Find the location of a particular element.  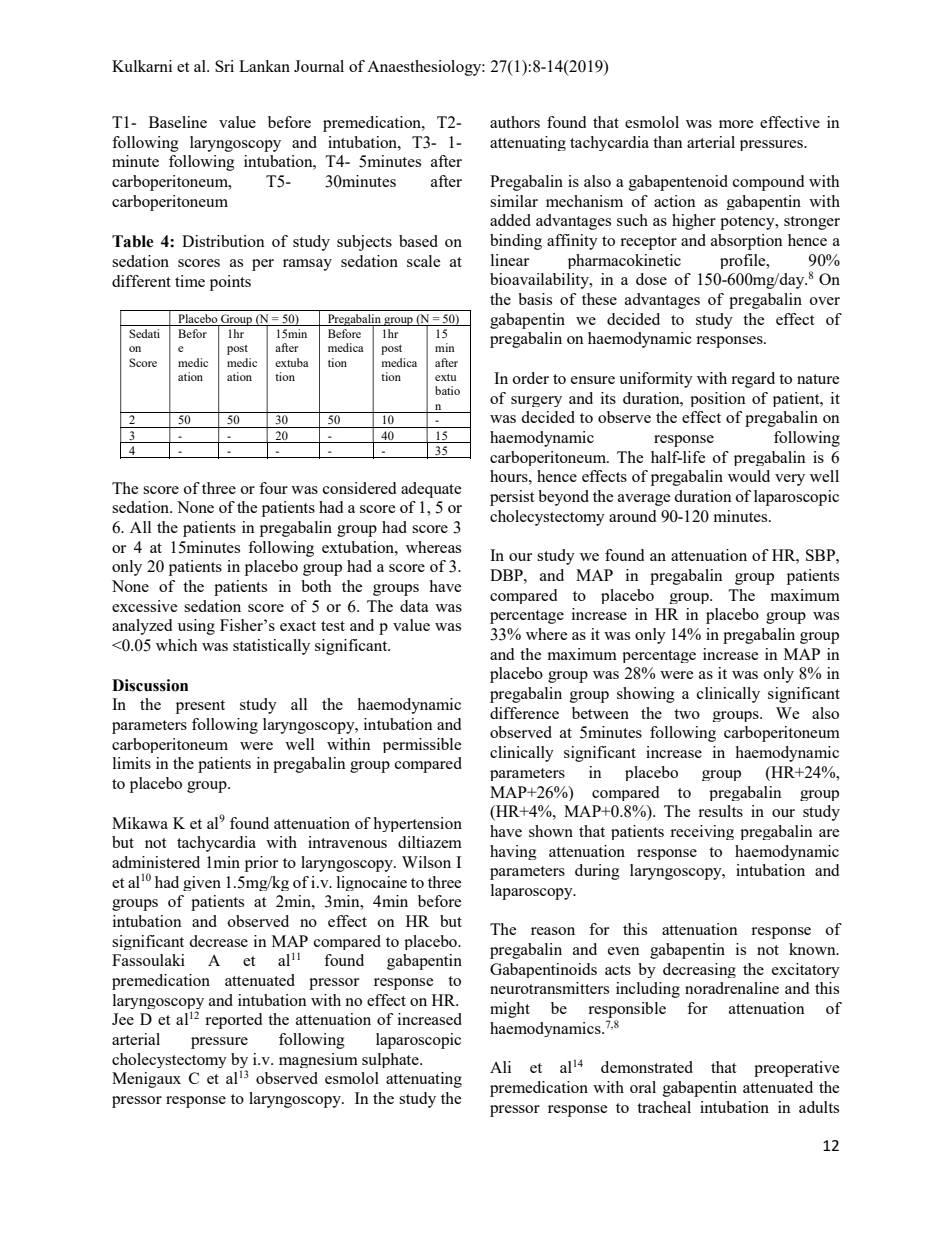

present is located at coordinates (200, 707).
